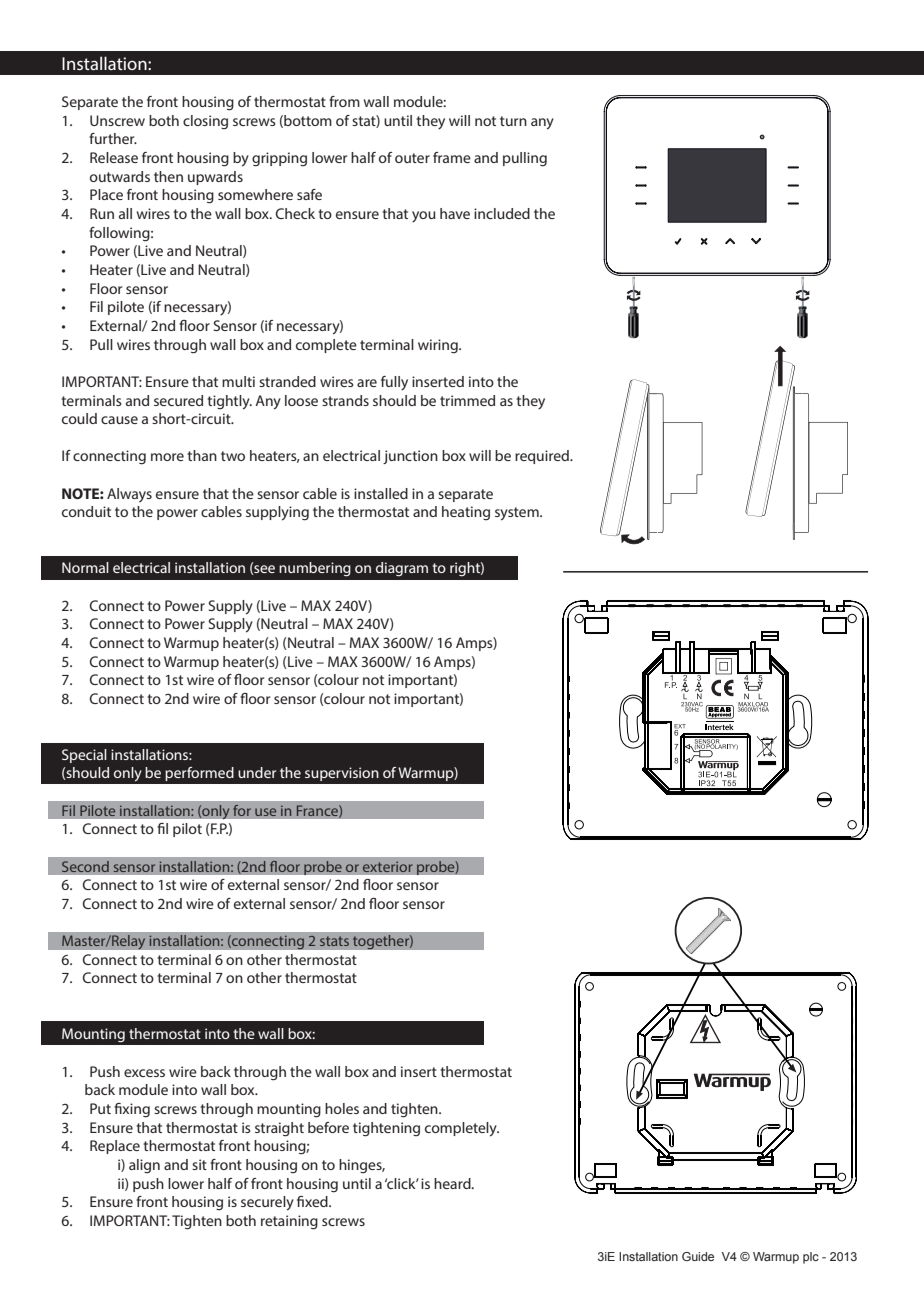 This image has height=1308, width=924. What do you see at coordinates (144, 1166) in the image?
I see `align` at bounding box center [144, 1166].
